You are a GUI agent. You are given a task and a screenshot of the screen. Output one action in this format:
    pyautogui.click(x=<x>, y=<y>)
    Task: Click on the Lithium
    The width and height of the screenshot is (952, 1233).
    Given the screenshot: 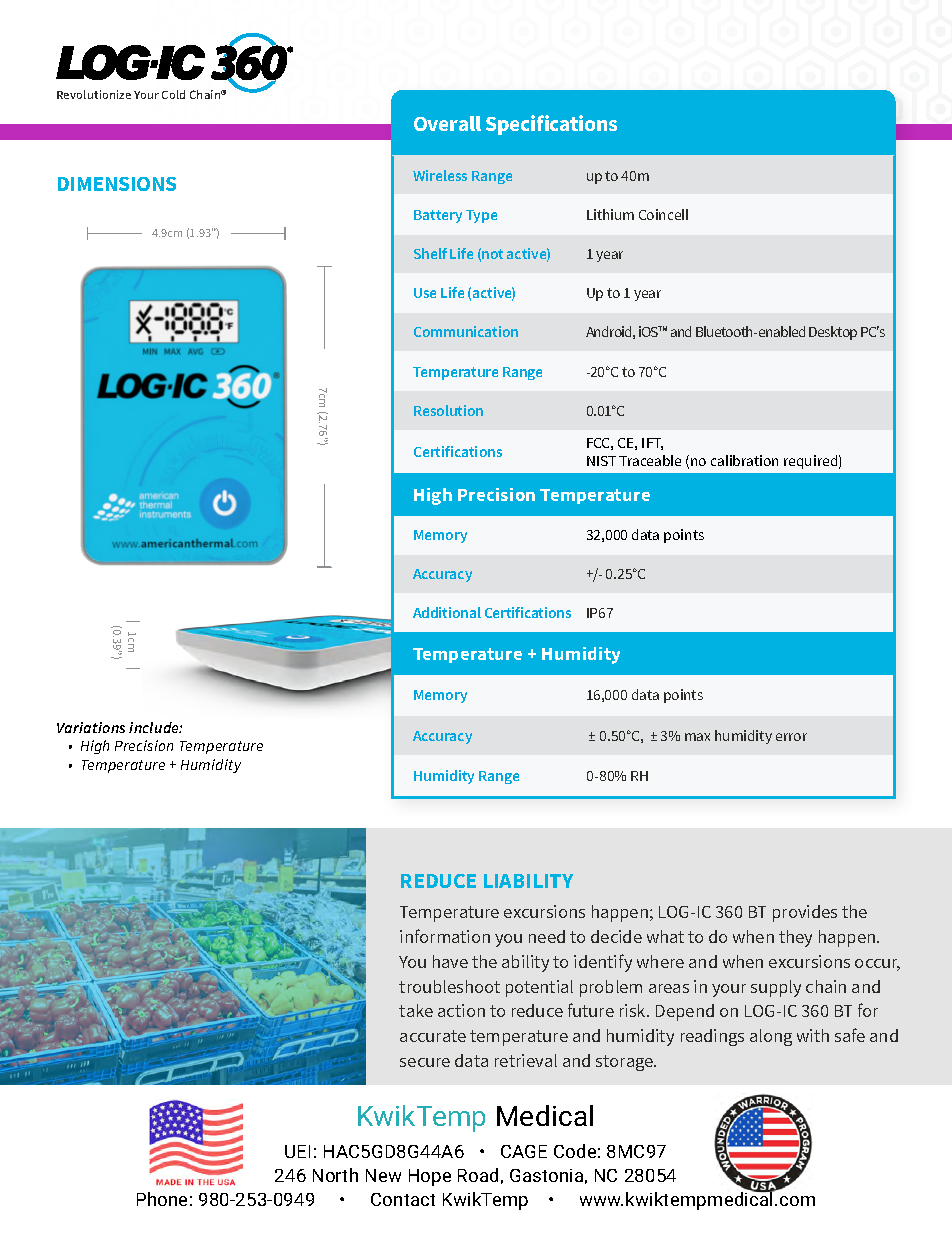 What is the action you would take?
    pyautogui.click(x=610, y=214)
